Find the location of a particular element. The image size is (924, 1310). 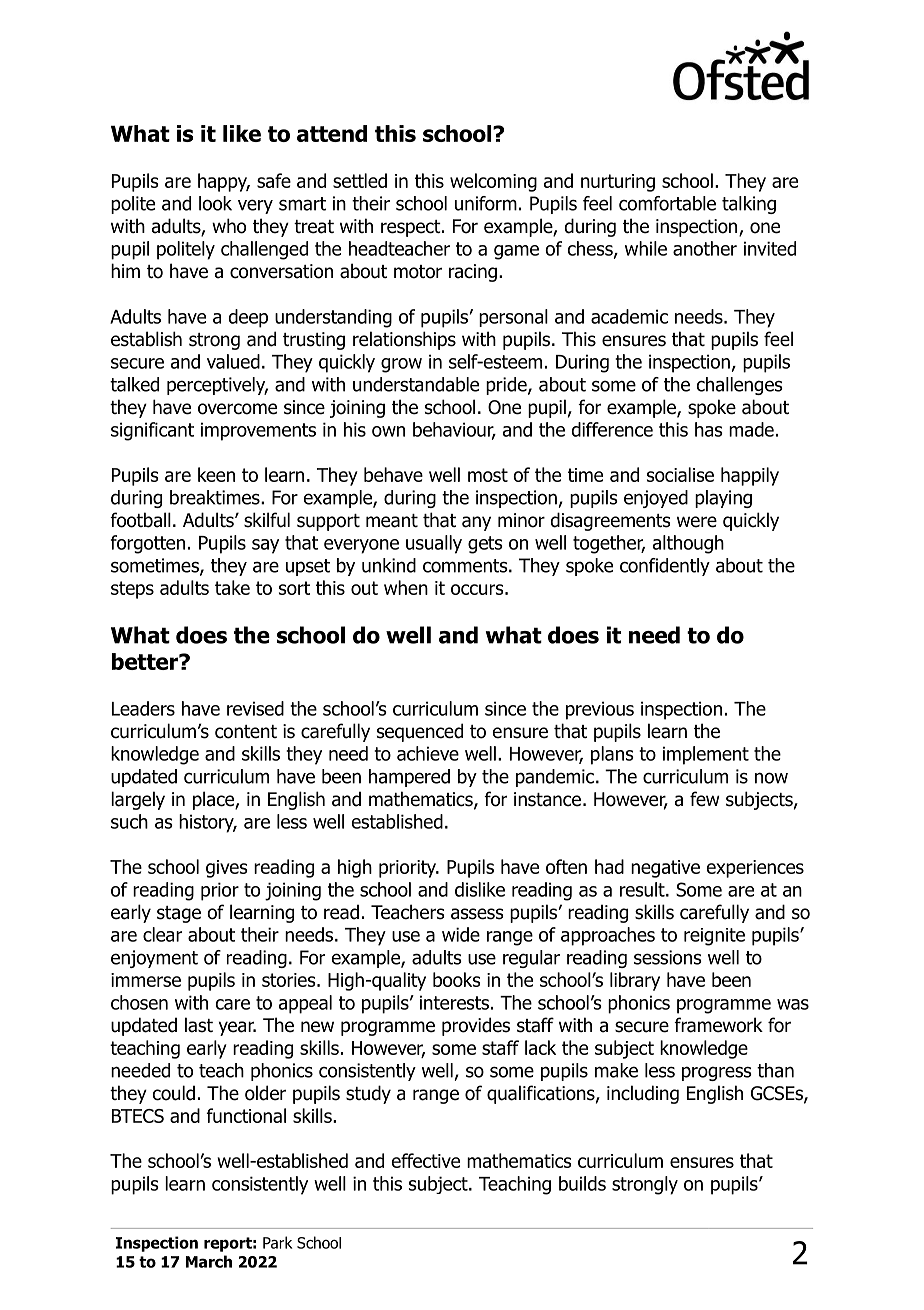

sequenced is located at coordinates (420, 732).
